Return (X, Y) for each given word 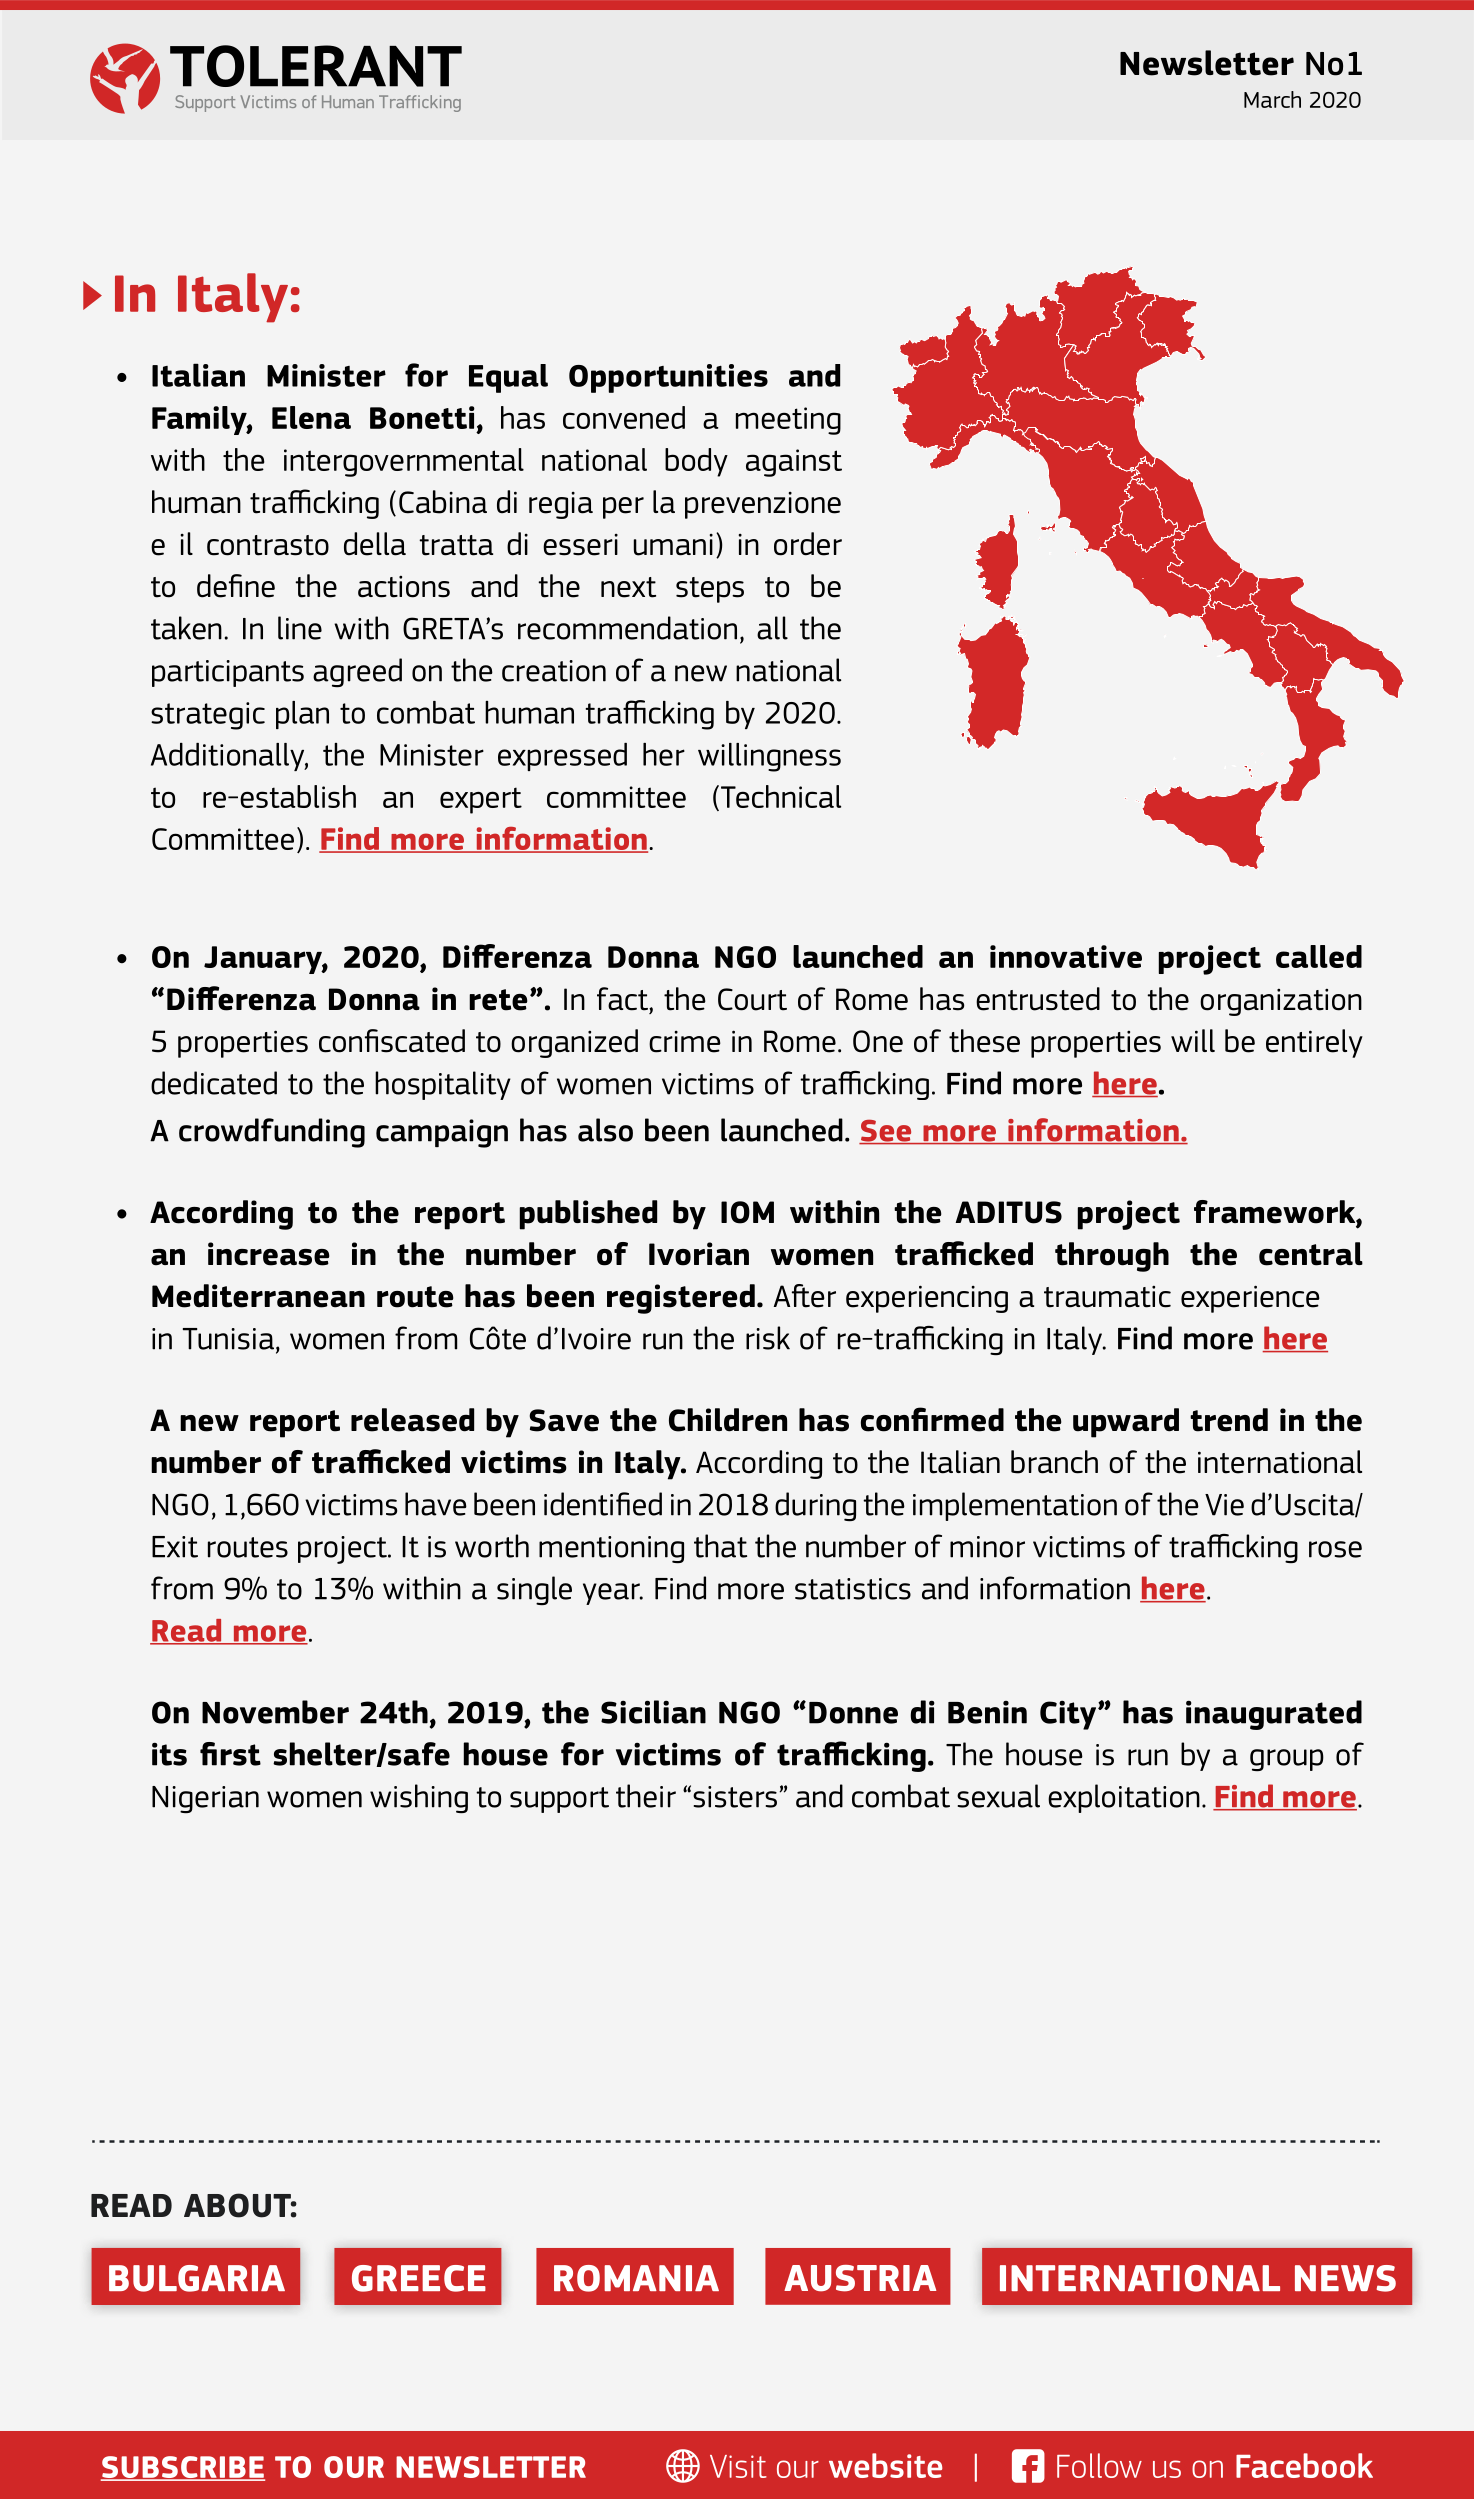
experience (1250, 1299)
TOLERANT (316, 66)
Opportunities (668, 378)
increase (269, 1254)
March (1272, 99)
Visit (738, 2466)
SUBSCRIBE (183, 2468)
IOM (747, 1212)
